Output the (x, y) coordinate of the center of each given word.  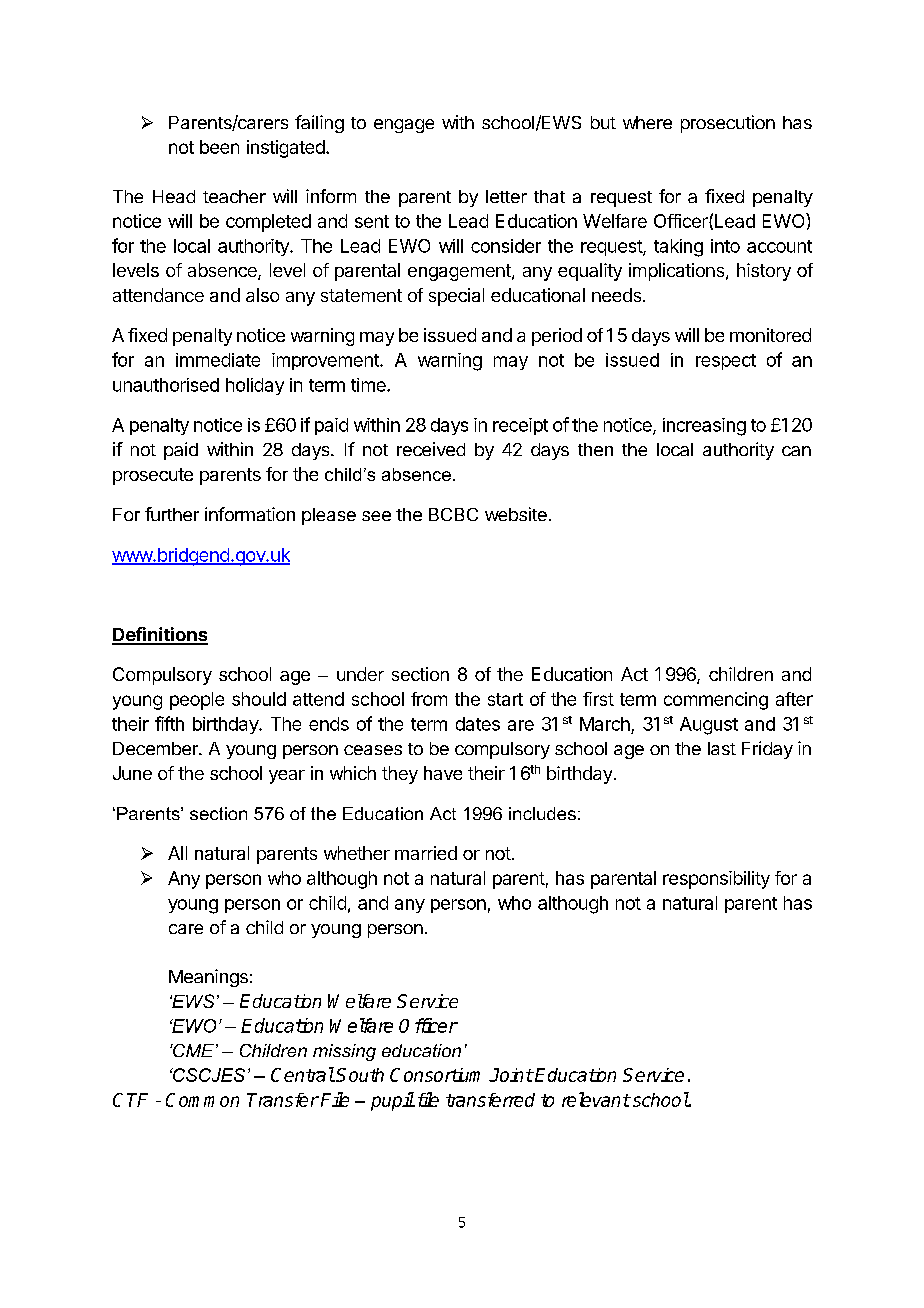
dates (478, 724)
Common (202, 1100)
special (456, 297)
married (426, 853)
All (177, 853)
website (516, 514)
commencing (716, 701)
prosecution (728, 124)
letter (506, 196)
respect (726, 362)
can (796, 451)
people (197, 701)
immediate (218, 360)
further (172, 514)
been (219, 147)
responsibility (716, 880)
